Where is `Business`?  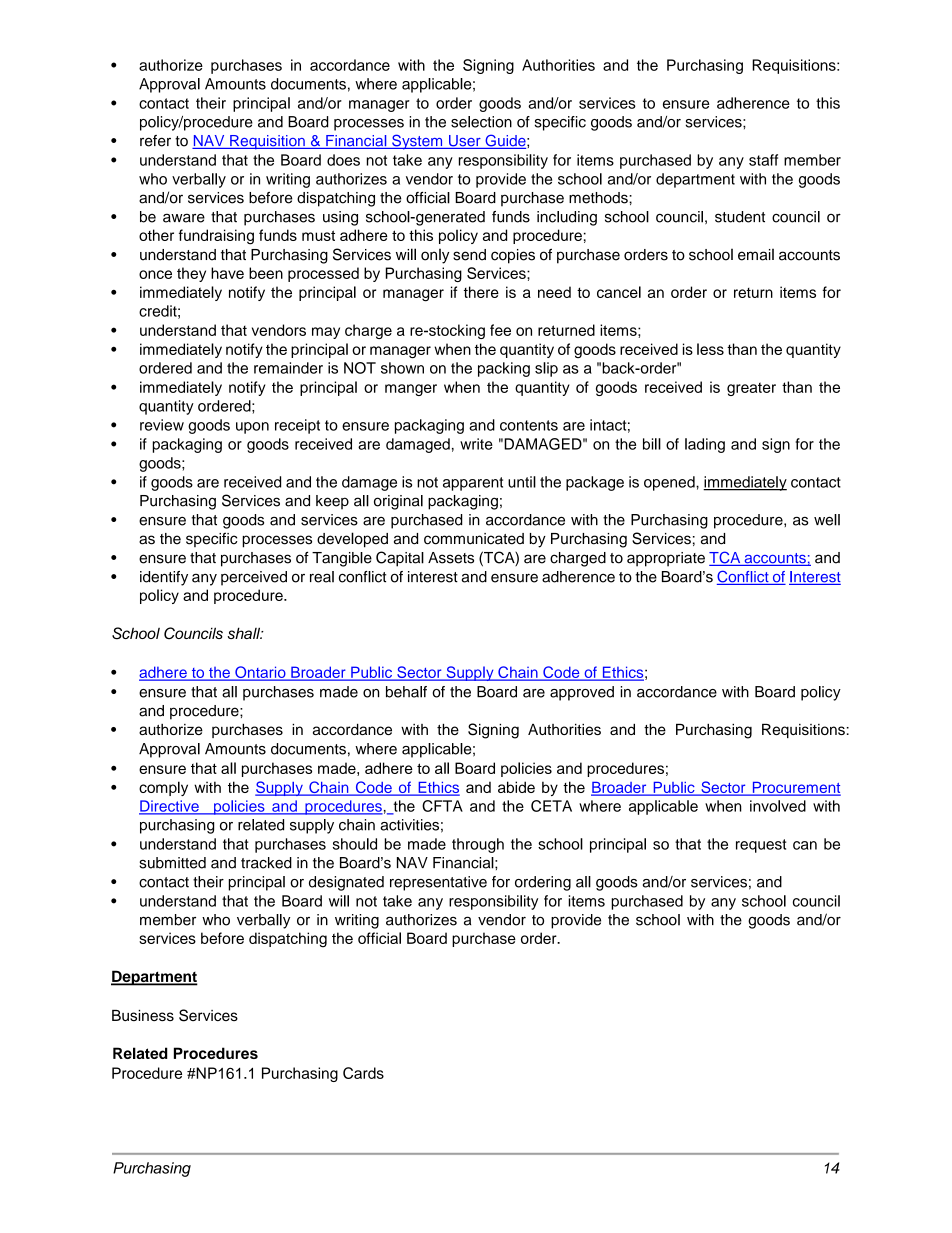 Business is located at coordinates (143, 1015).
